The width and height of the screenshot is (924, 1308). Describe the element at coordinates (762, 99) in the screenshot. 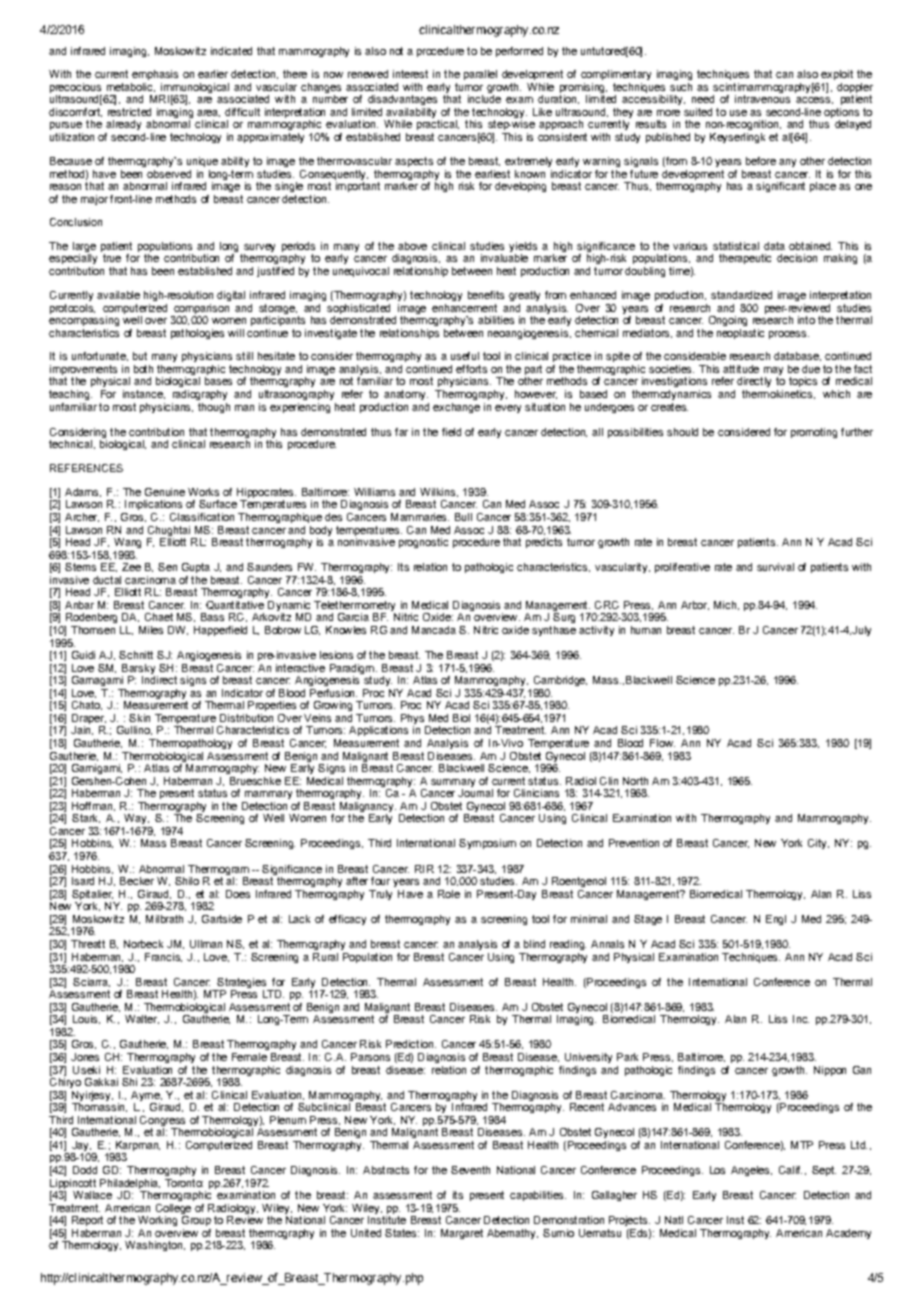

I see `intravenous` at that location.
